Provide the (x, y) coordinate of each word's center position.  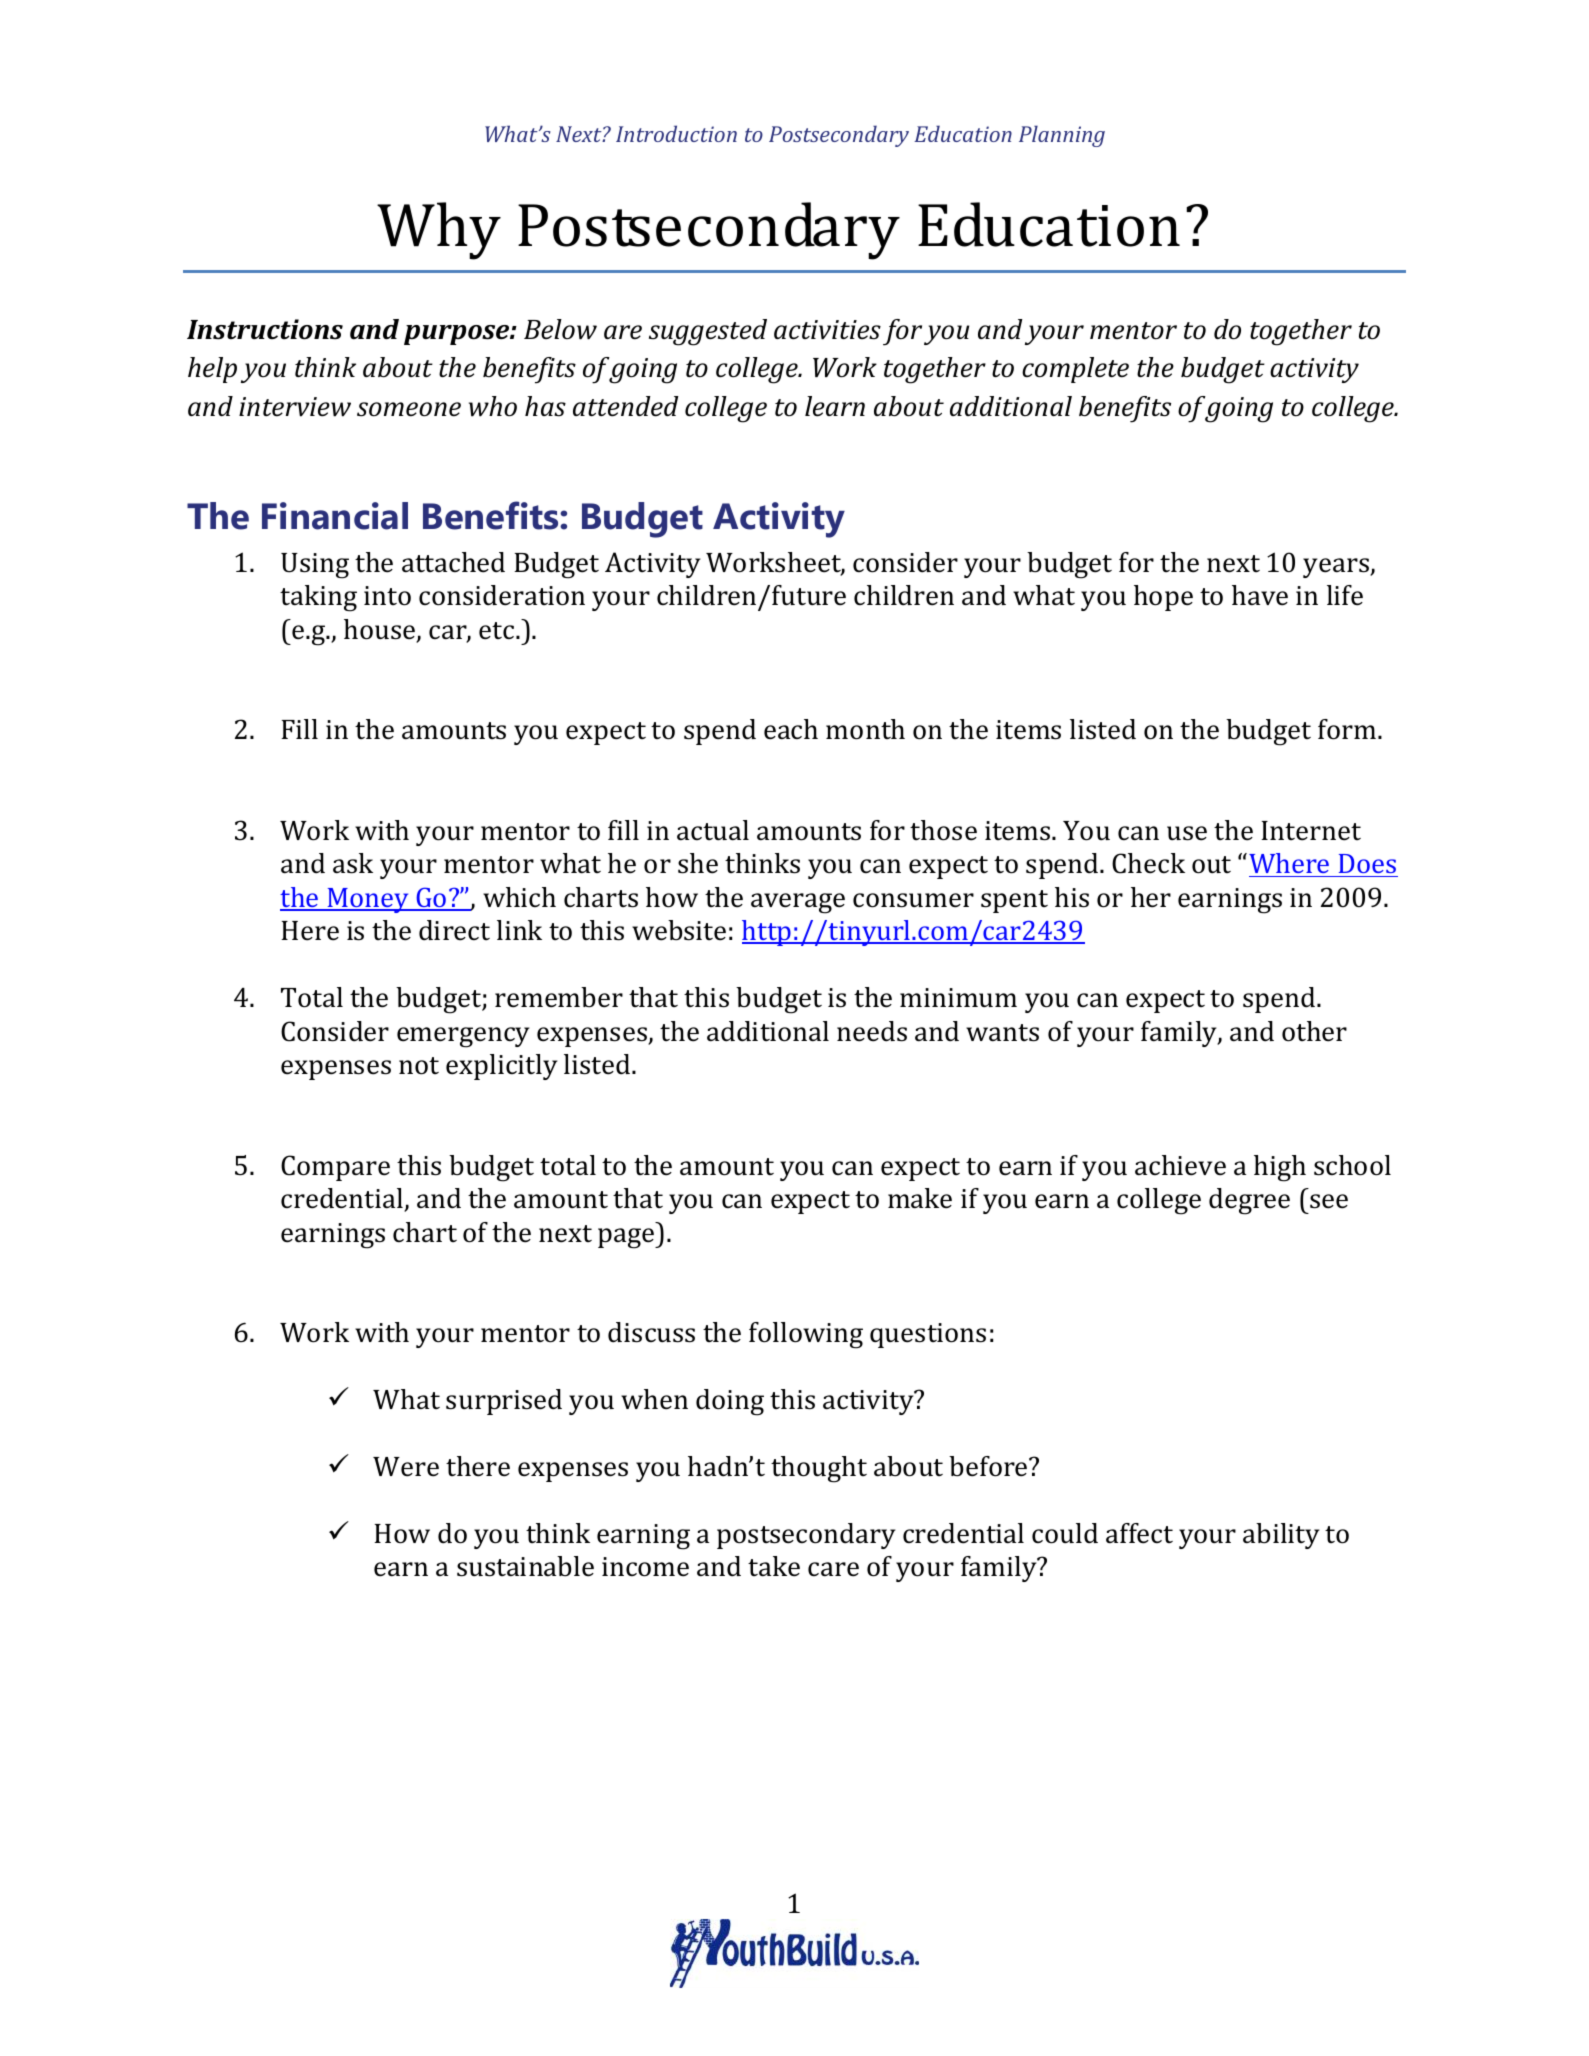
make (920, 1198)
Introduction (676, 133)
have (1260, 595)
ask (353, 863)
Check (1148, 863)
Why (439, 231)
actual (713, 830)
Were (406, 1467)
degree (1249, 1201)
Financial (335, 516)
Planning (1062, 136)
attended (626, 406)
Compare (335, 1168)
